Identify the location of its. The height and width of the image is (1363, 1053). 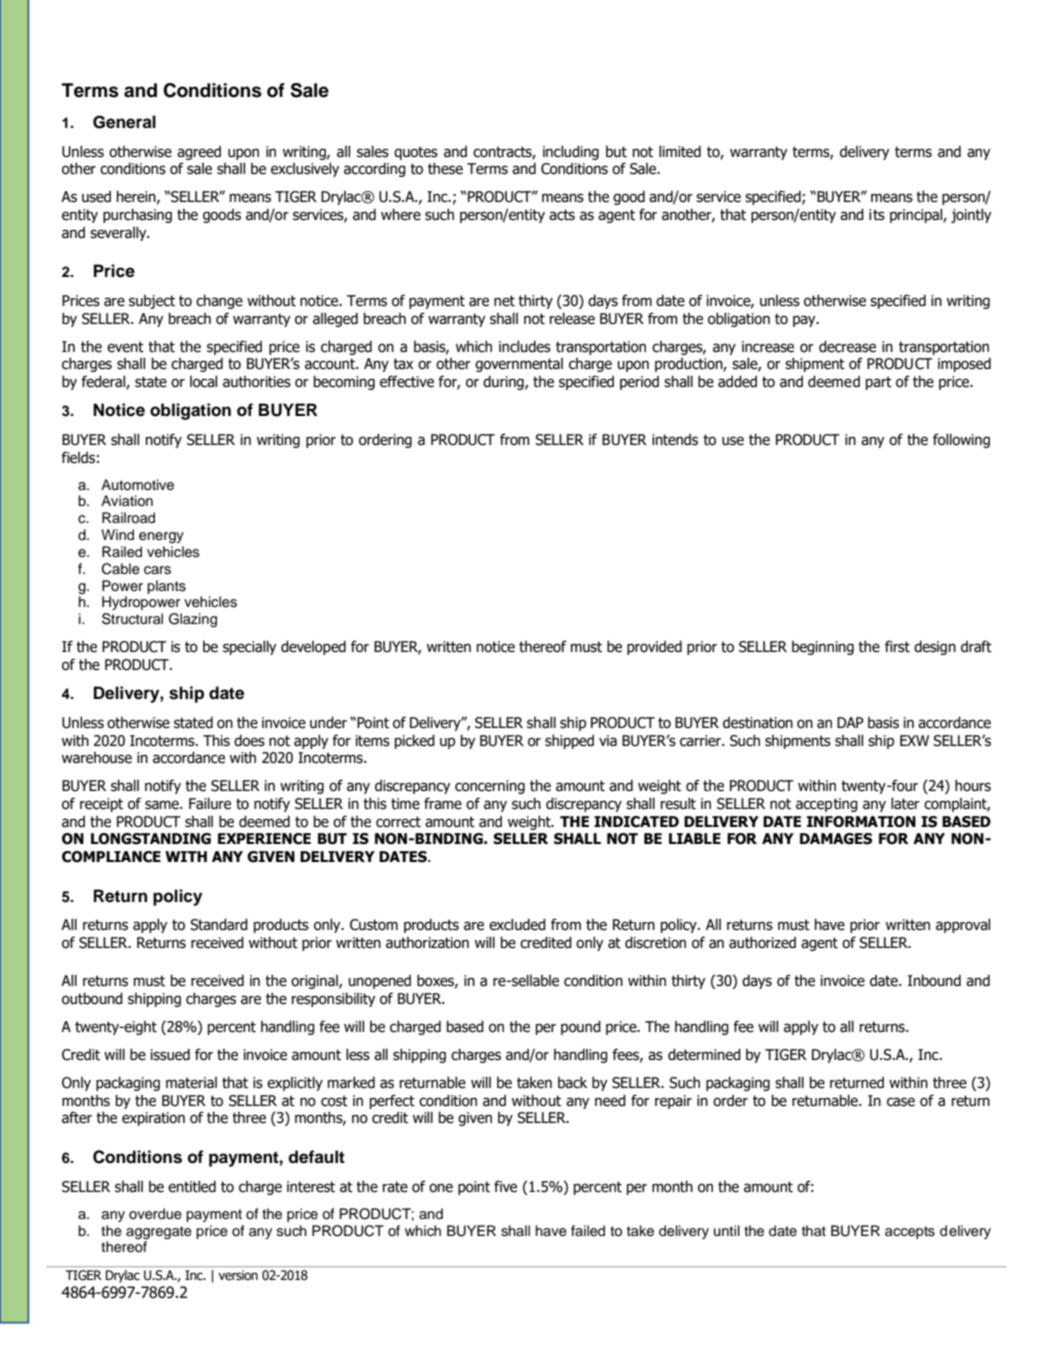
(877, 215).
